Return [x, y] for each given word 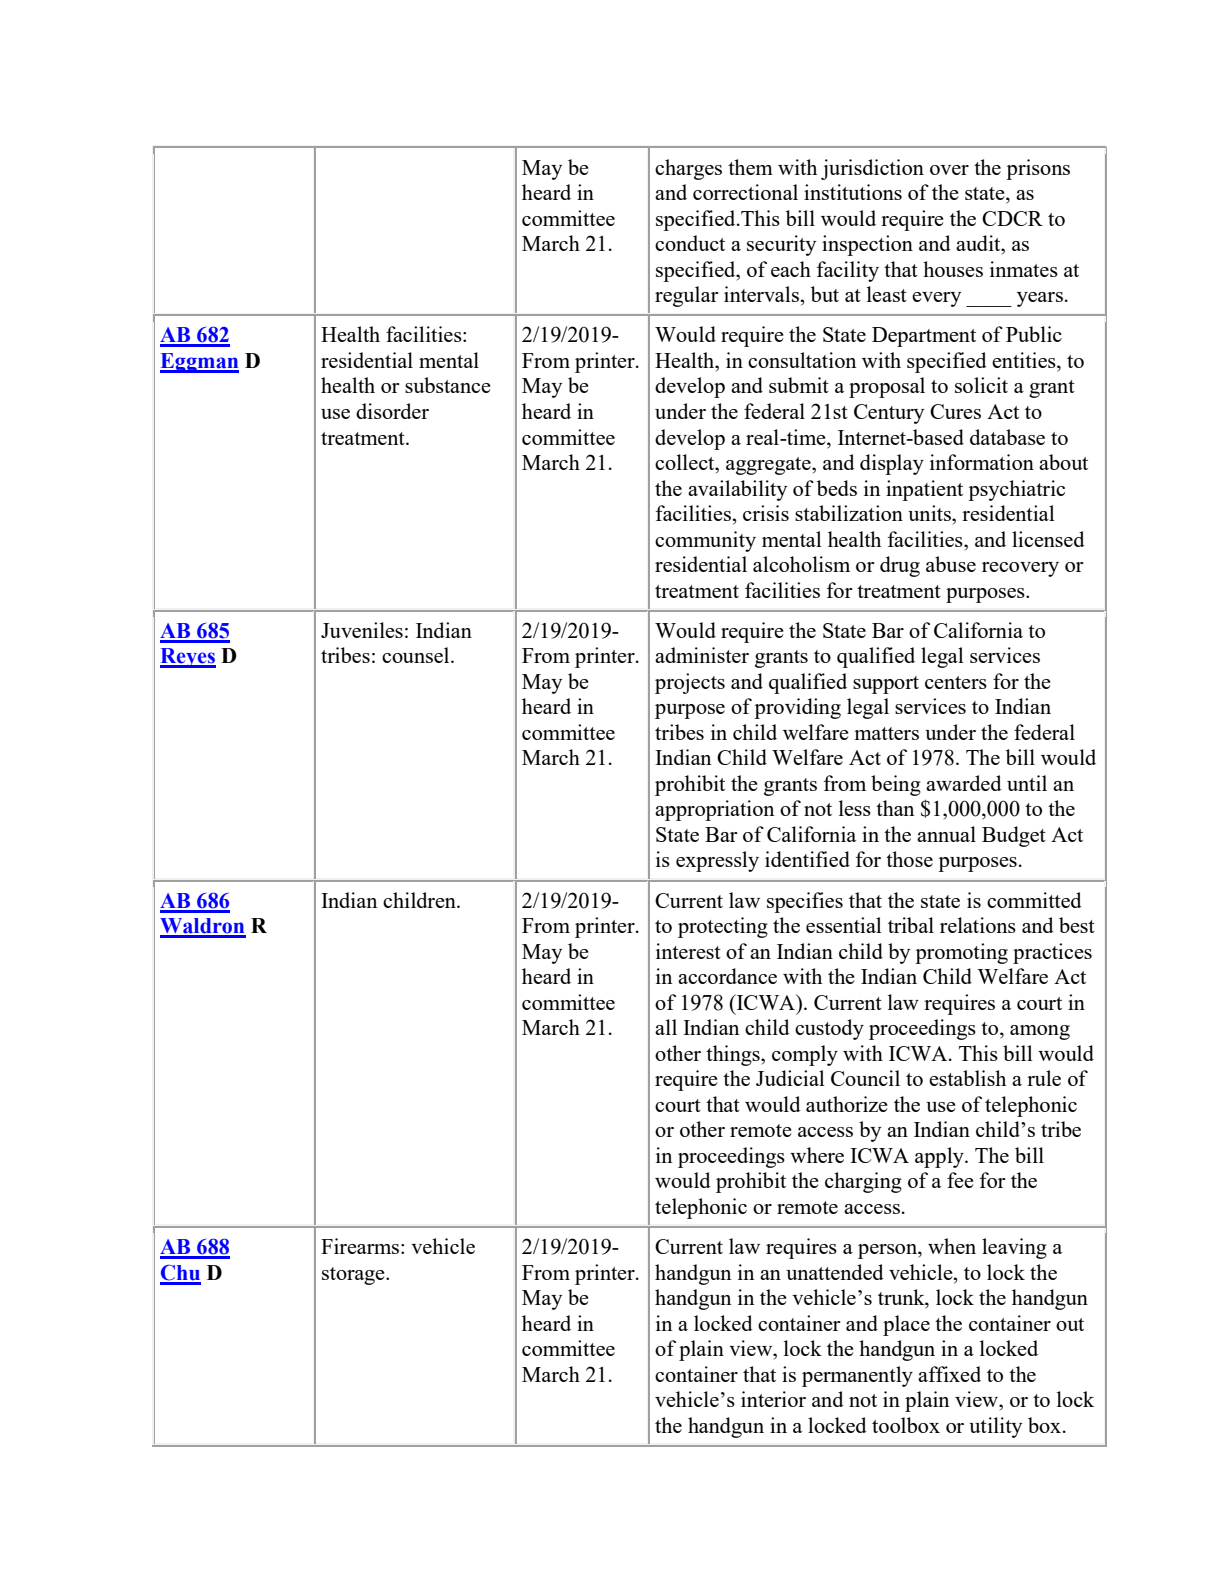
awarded [964, 783]
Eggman [199, 363]
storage [354, 1276]
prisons [1038, 169]
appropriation [714, 810]
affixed [949, 1374]
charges [688, 169]
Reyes [188, 658]
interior [773, 1399]
